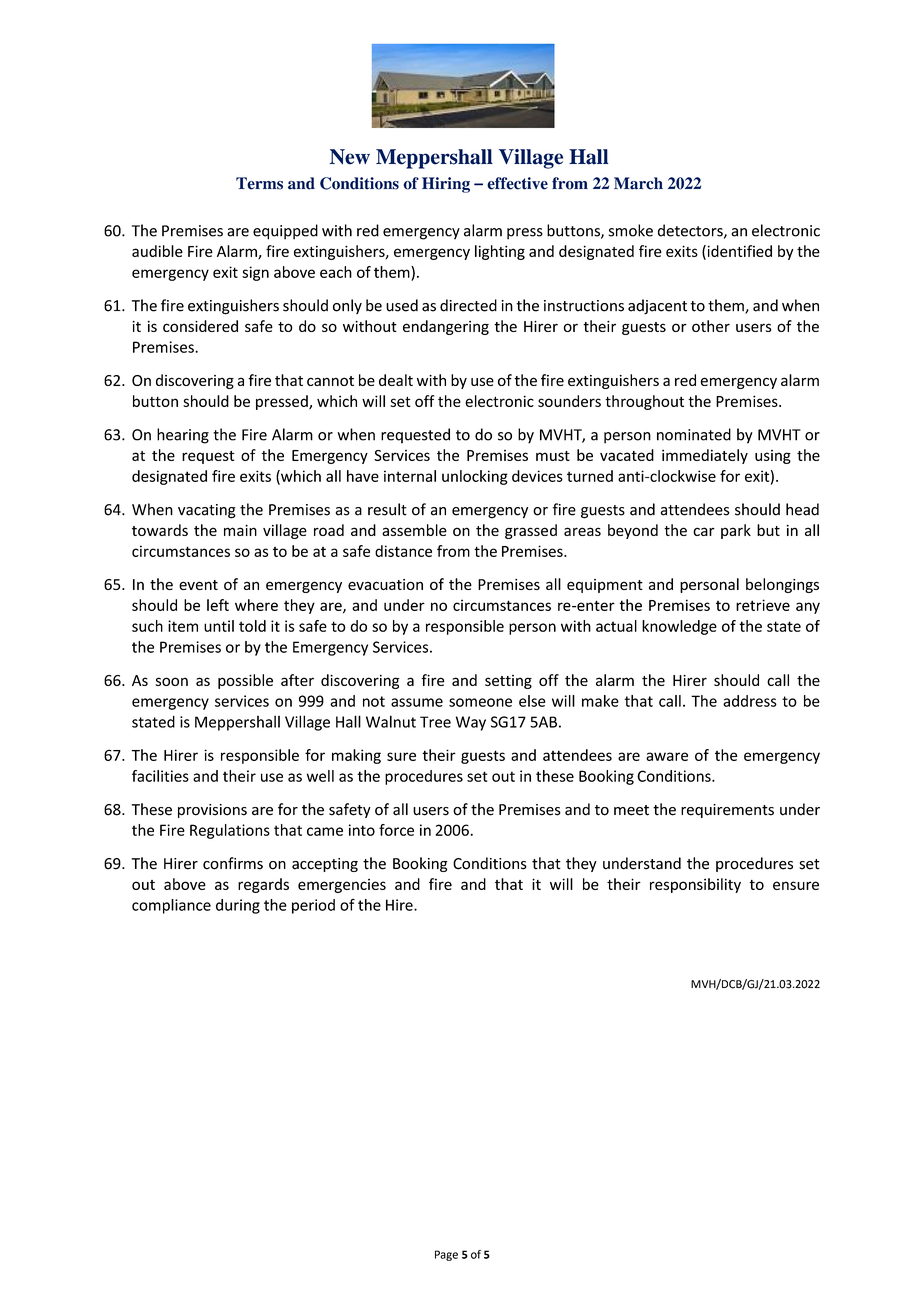 Image resolution: width=924 pixels, height=1307 pixels. What do you see at coordinates (446, 1255) in the screenshot?
I see `Page` at bounding box center [446, 1255].
